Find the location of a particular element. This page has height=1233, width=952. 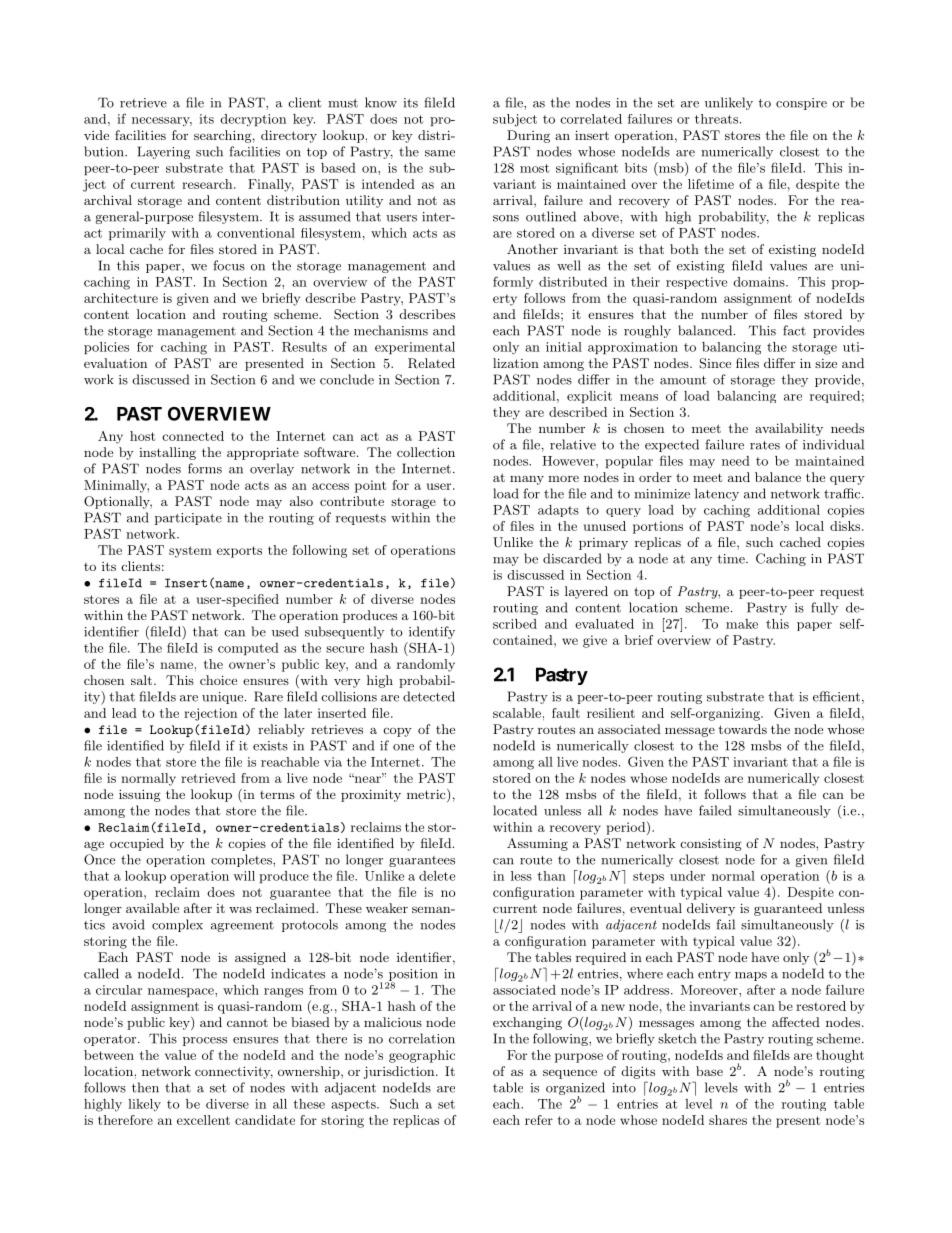

conspire is located at coordinates (801, 104).
